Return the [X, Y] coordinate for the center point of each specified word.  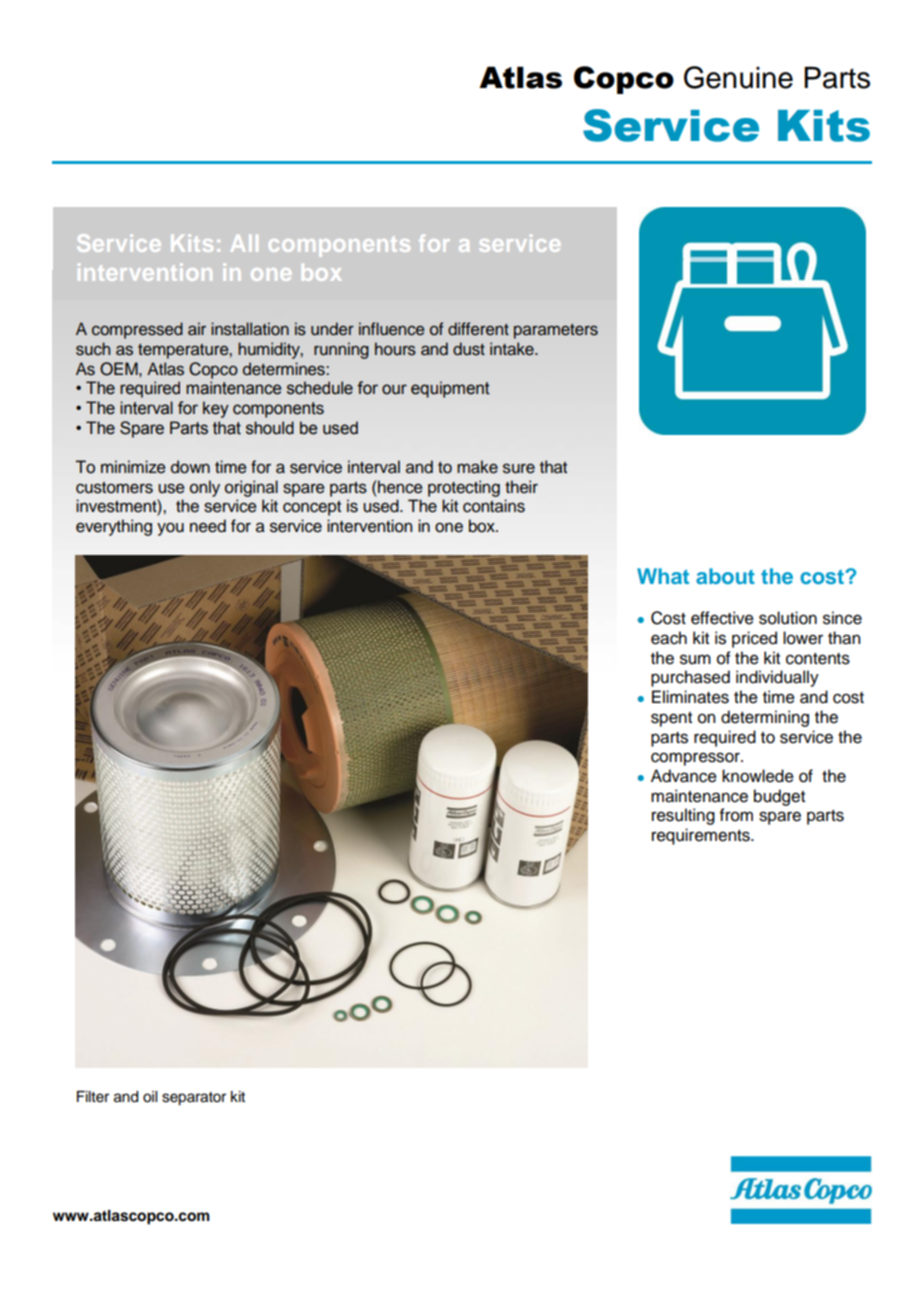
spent [671, 719]
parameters [556, 331]
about [725, 576]
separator [194, 1099]
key [216, 409]
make [477, 467]
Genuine [738, 77]
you [170, 529]
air [197, 329]
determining [765, 718]
